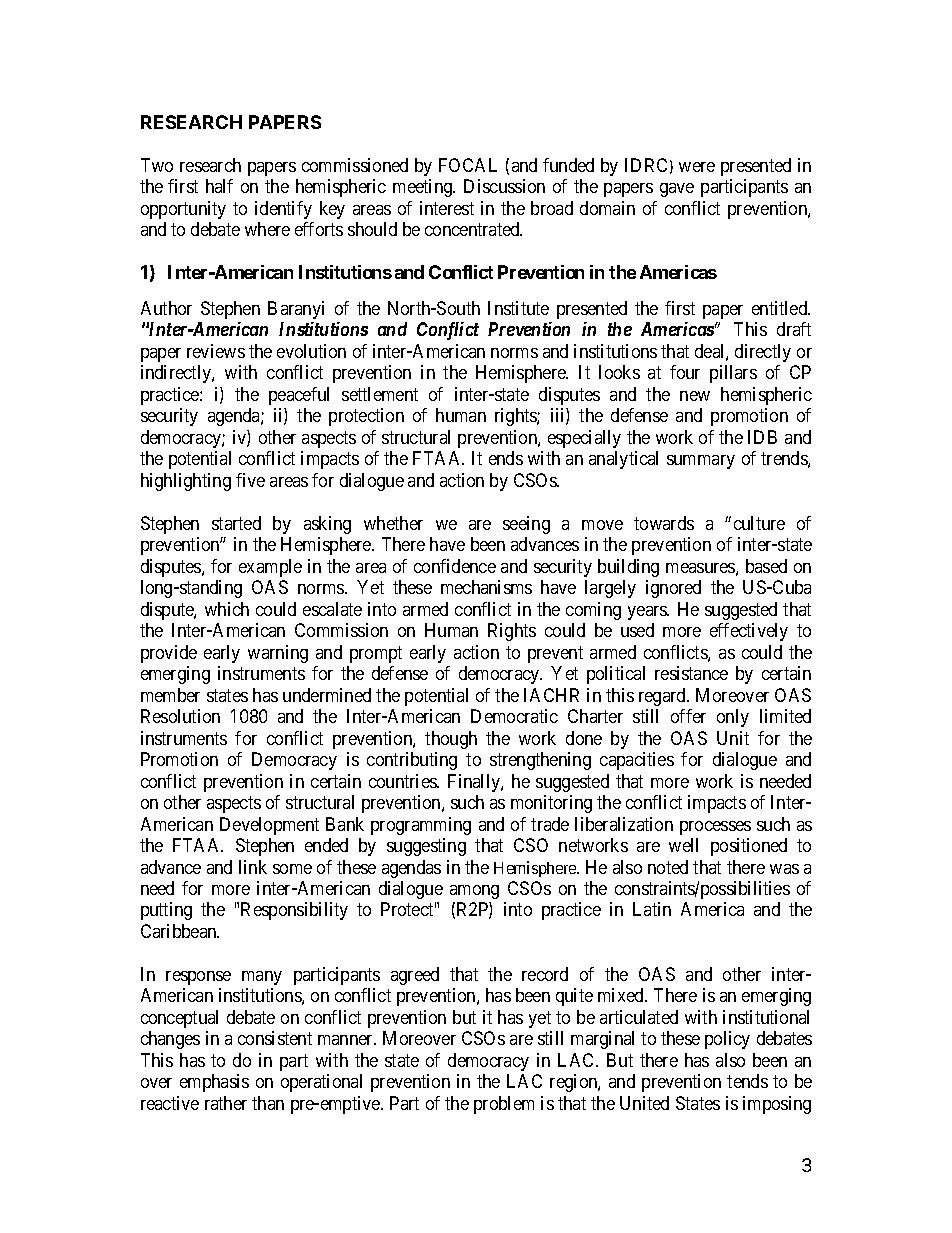 This page has height=1233, width=952. I want to click on were, so click(697, 167).
